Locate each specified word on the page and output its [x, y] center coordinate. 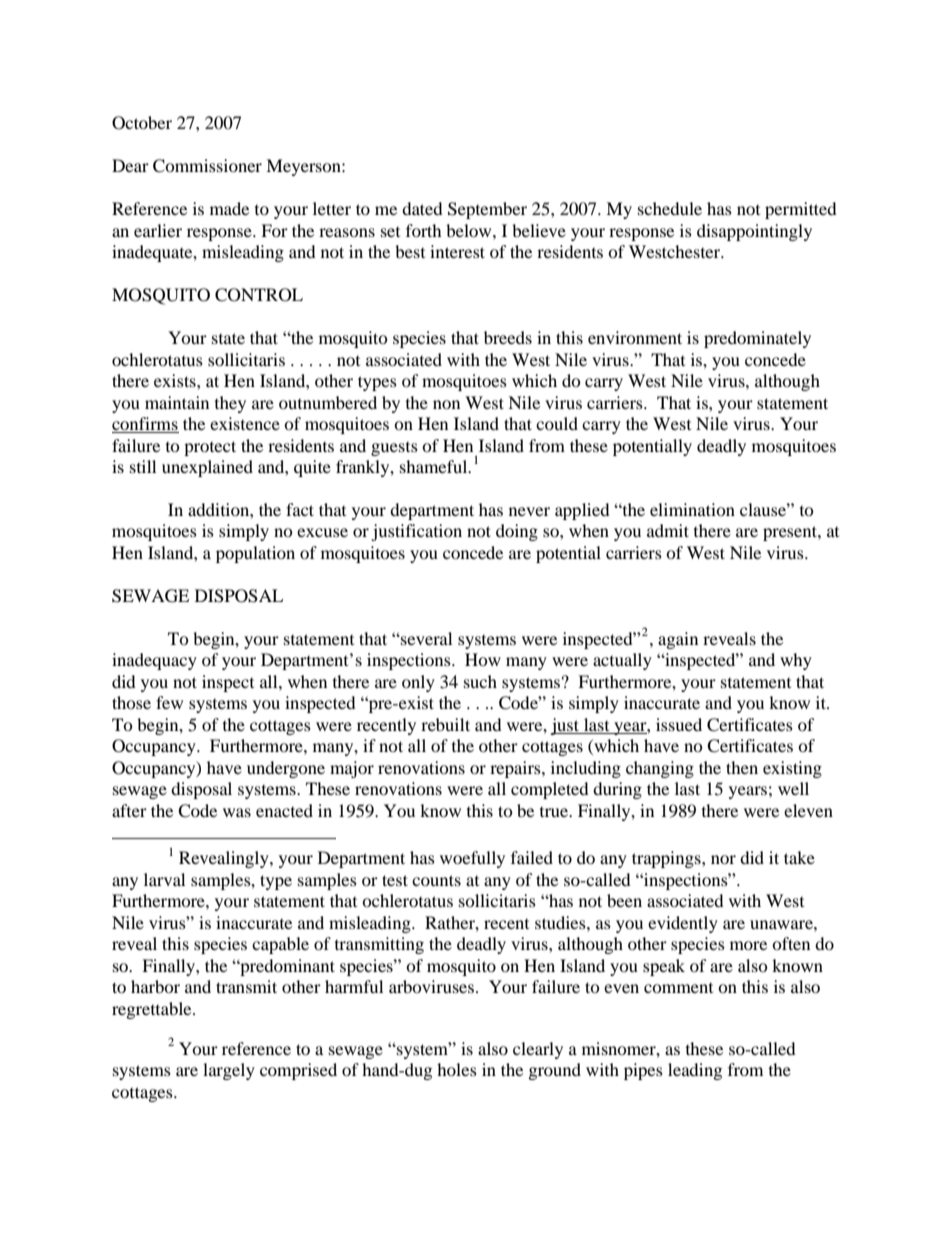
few [169, 702]
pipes [643, 1071]
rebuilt [445, 724]
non [446, 404]
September [487, 210]
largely [229, 1071]
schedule [670, 208]
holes [457, 1069]
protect [210, 448]
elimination [692, 509]
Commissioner [207, 166]
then [742, 767]
